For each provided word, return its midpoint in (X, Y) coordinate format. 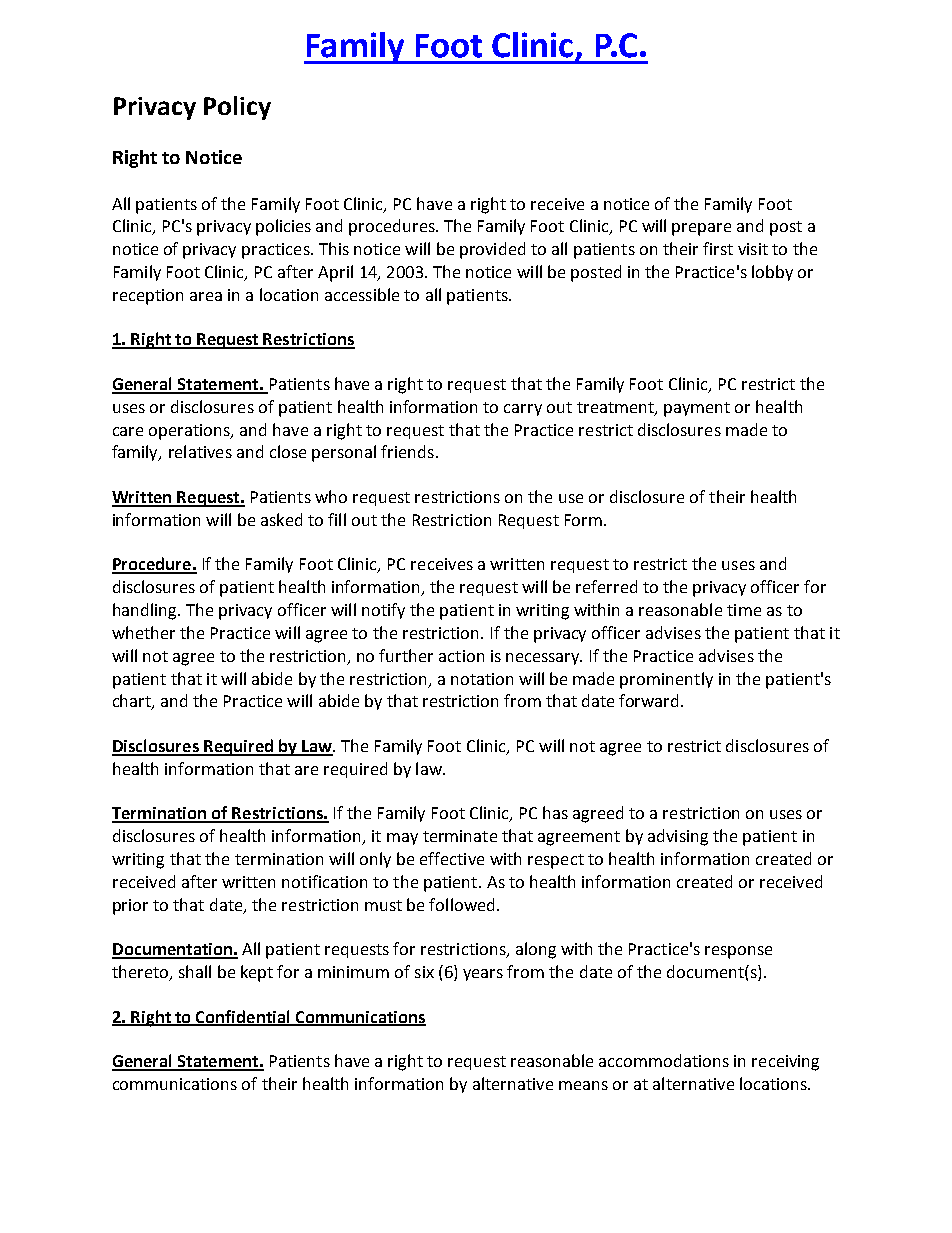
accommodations (664, 1060)
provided (492, 250)
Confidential (243, 1017)
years (483, 975)
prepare (701, 229)
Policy (237, 108)
